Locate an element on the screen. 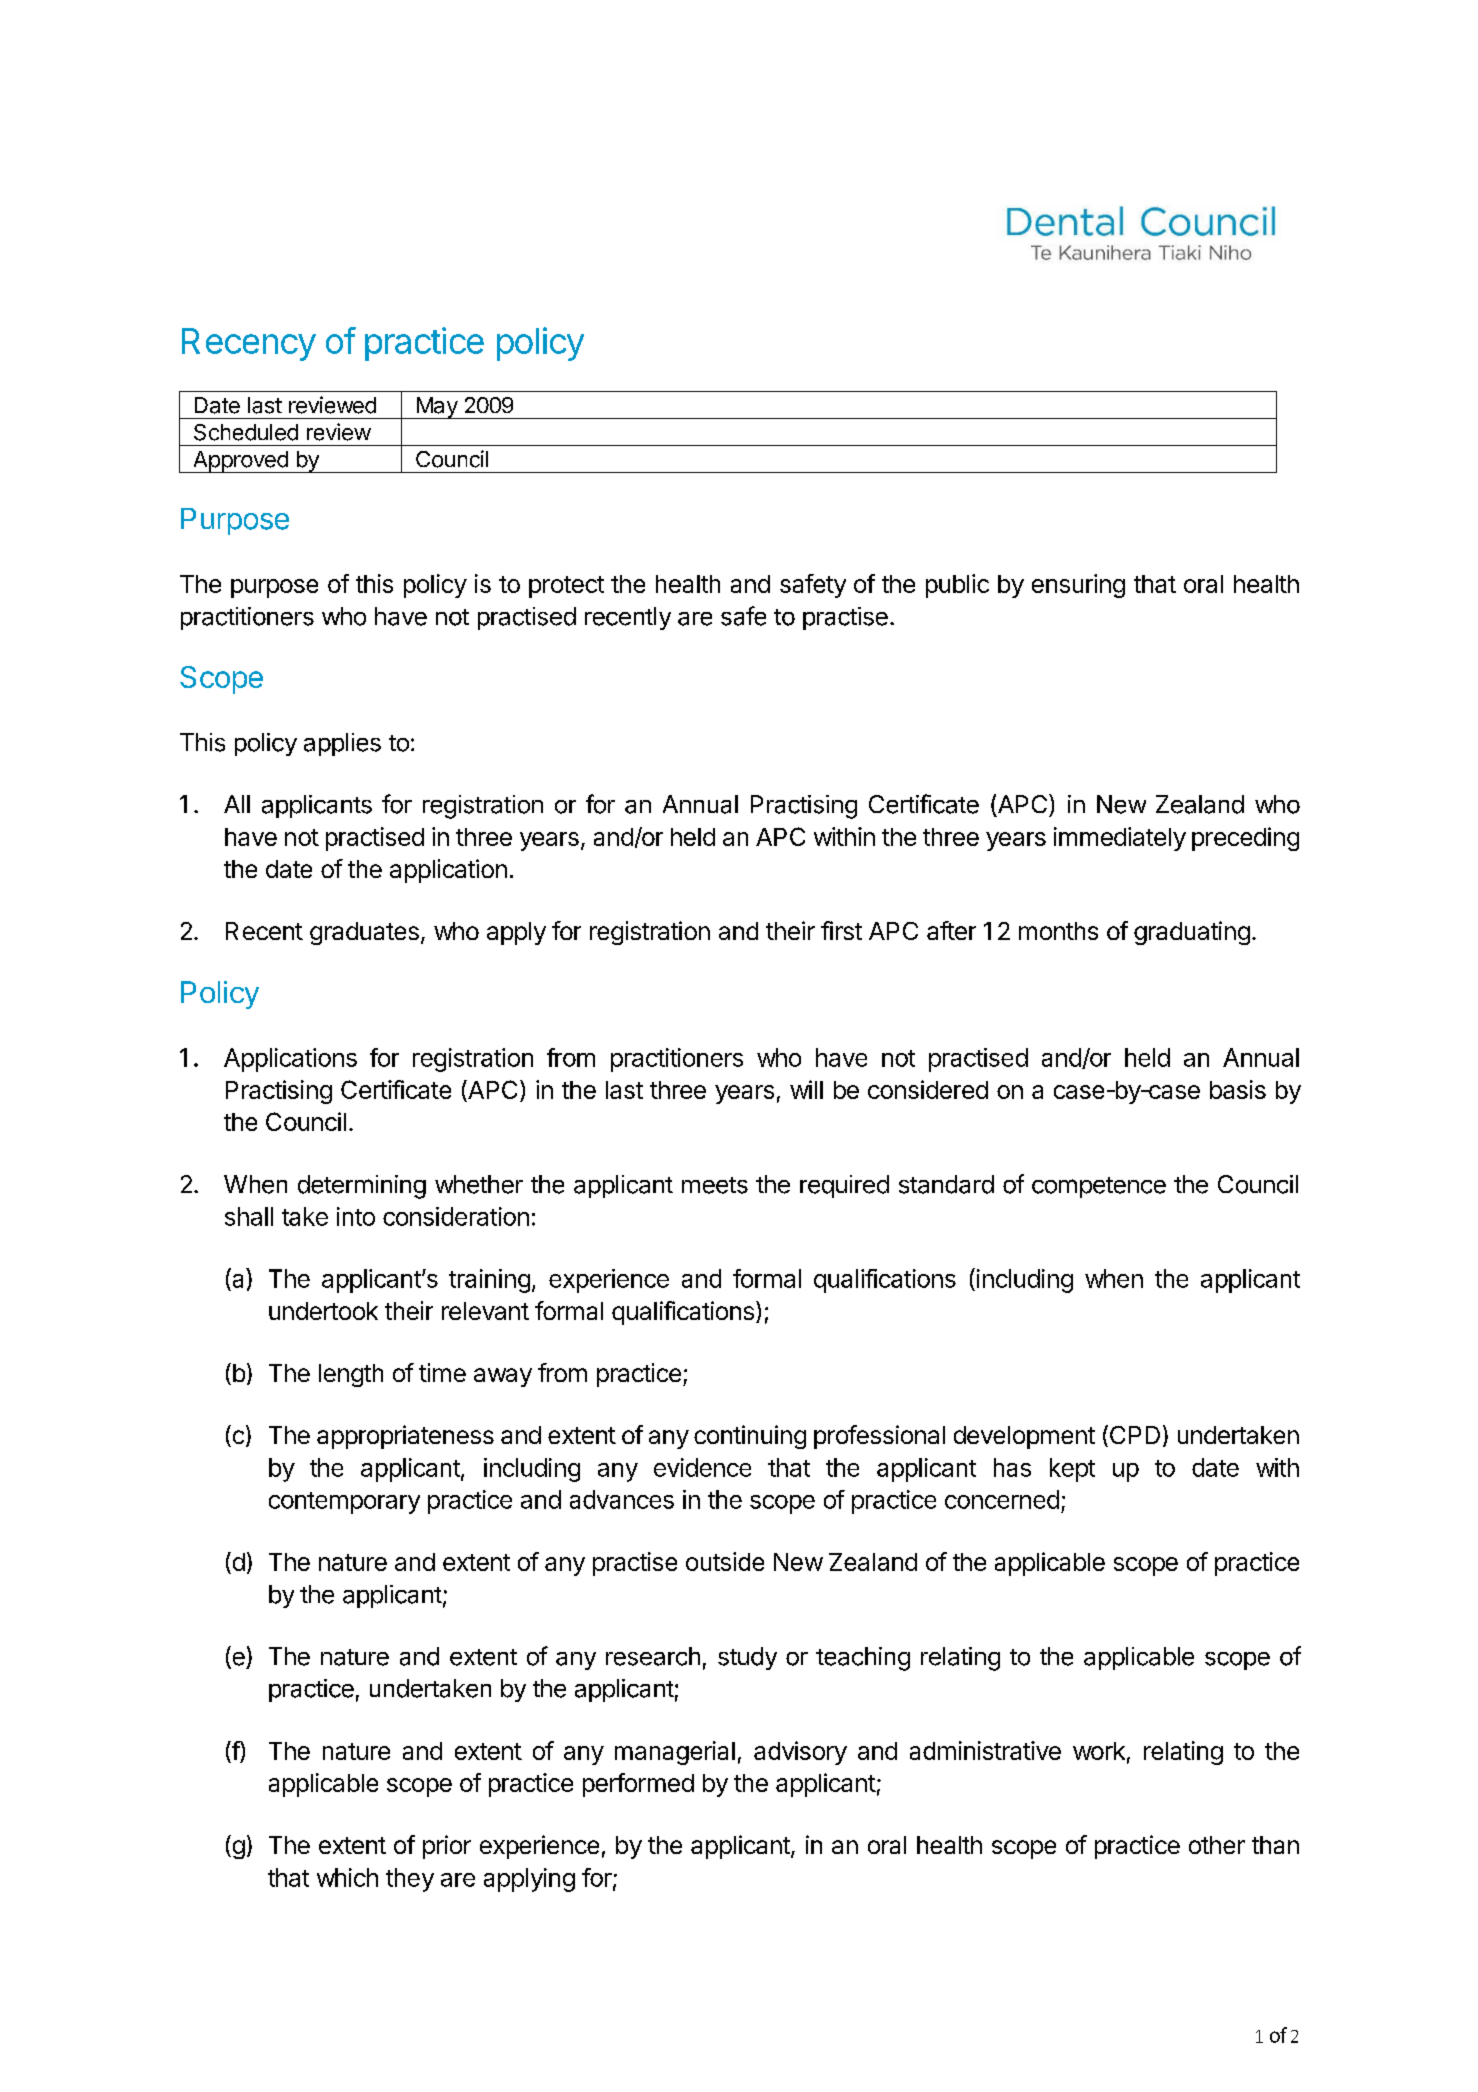 Image resolution: width=1478 pixels, height=2092 pixels. graduates is located at coordinates (364, 933).
